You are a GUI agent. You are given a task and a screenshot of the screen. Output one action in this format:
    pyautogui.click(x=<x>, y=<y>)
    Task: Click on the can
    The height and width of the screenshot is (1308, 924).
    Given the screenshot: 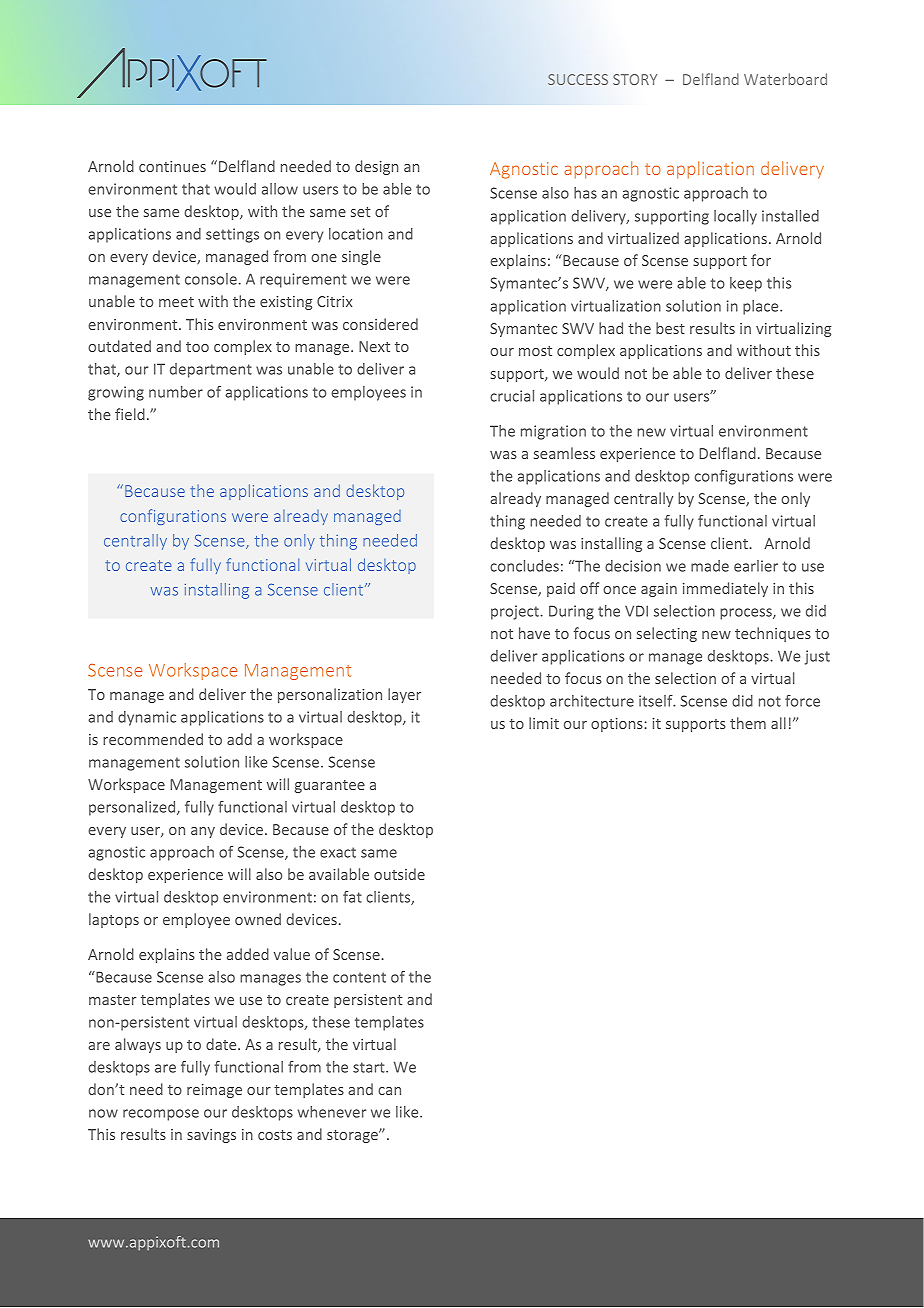 What is the action you would take?
    pyautogui.click(x=389, y=1091)
